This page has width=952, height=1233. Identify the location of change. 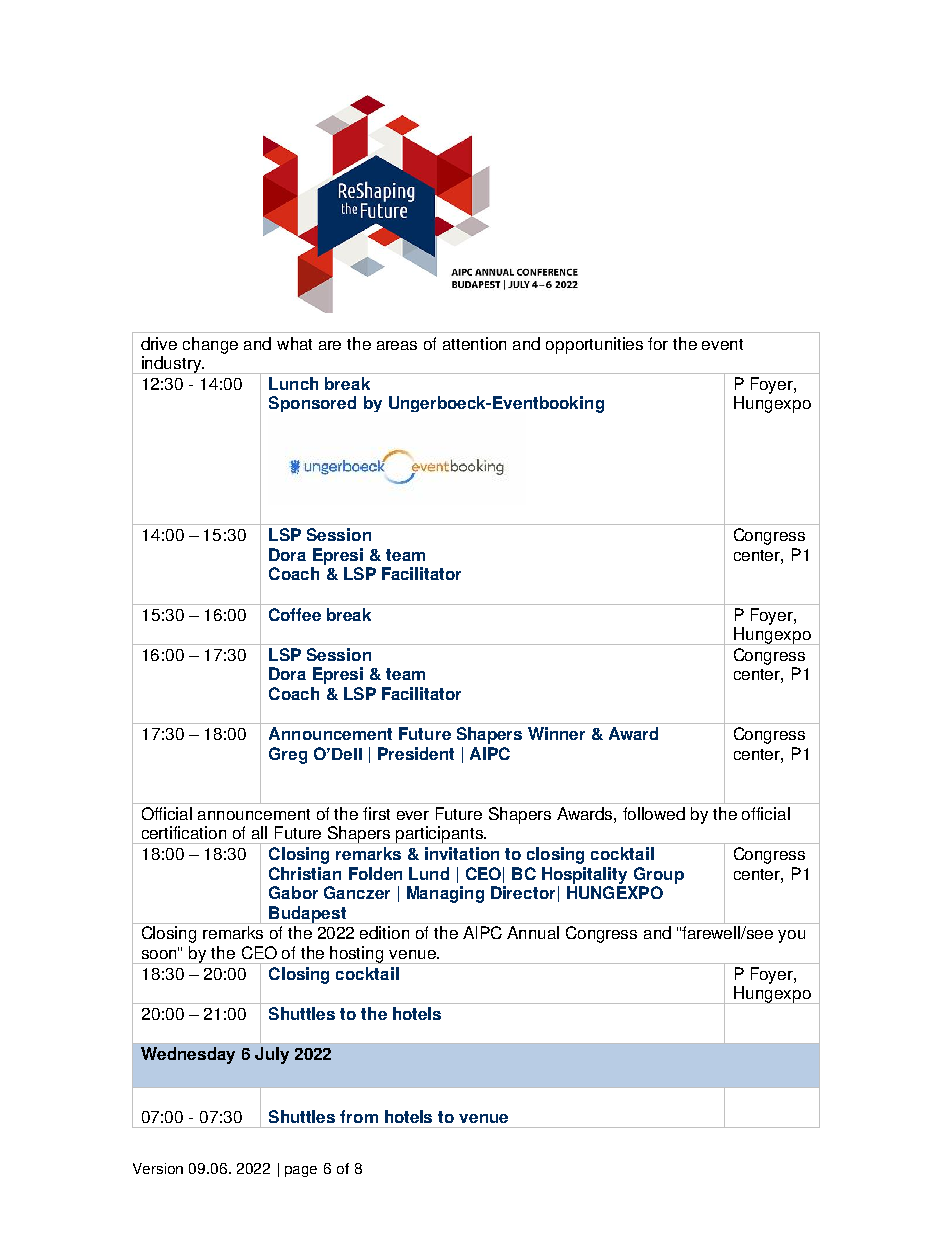
(210, 345).
